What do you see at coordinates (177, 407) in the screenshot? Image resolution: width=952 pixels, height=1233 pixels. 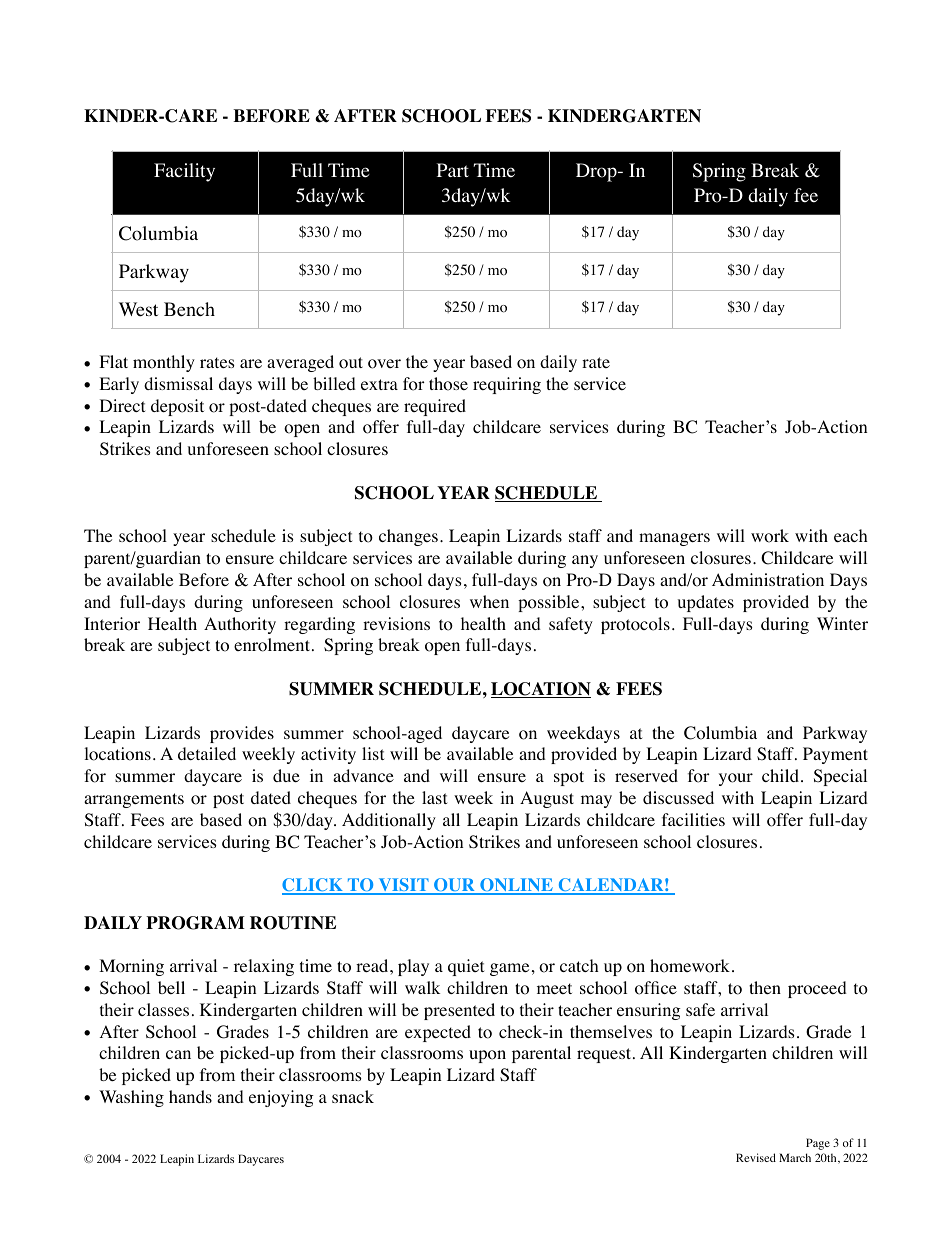 I see `deposit` at bounding box center [177, 407].
